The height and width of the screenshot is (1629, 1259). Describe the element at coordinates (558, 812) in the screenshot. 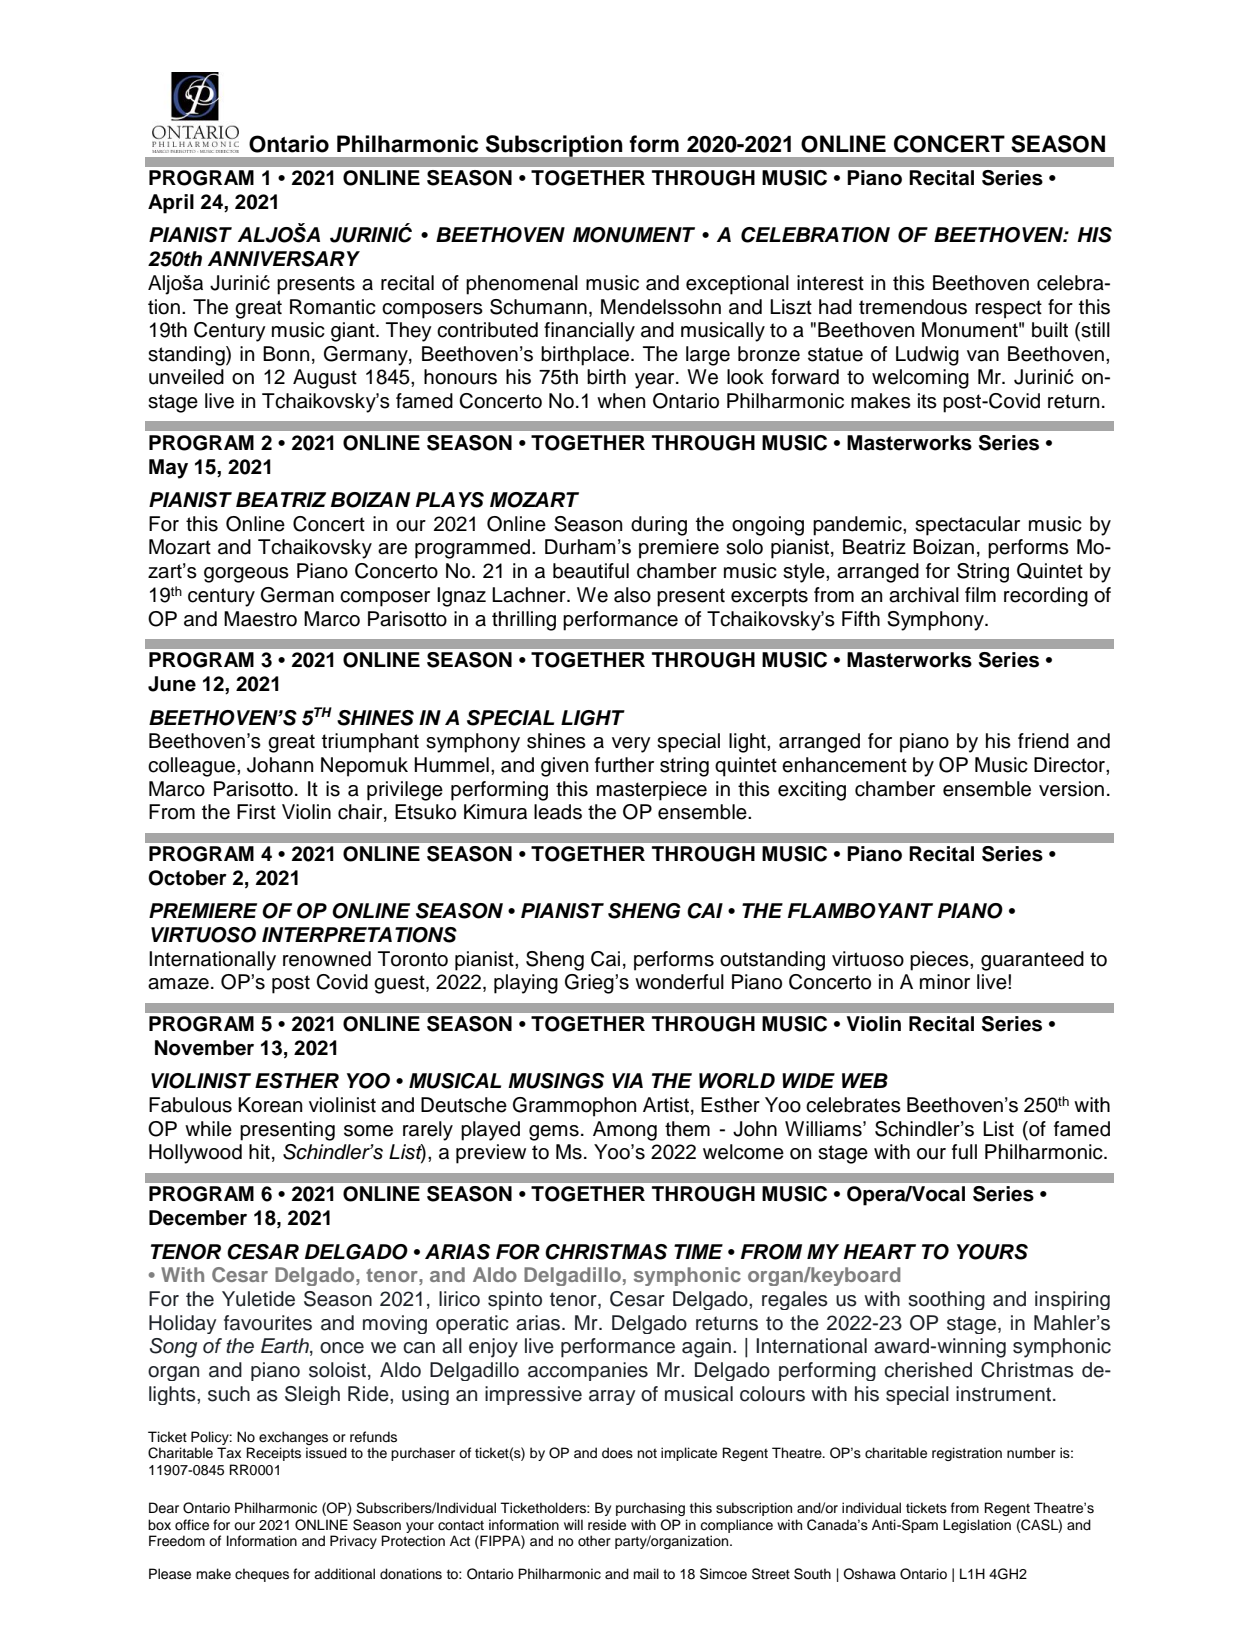

I see `leads` at that location.
